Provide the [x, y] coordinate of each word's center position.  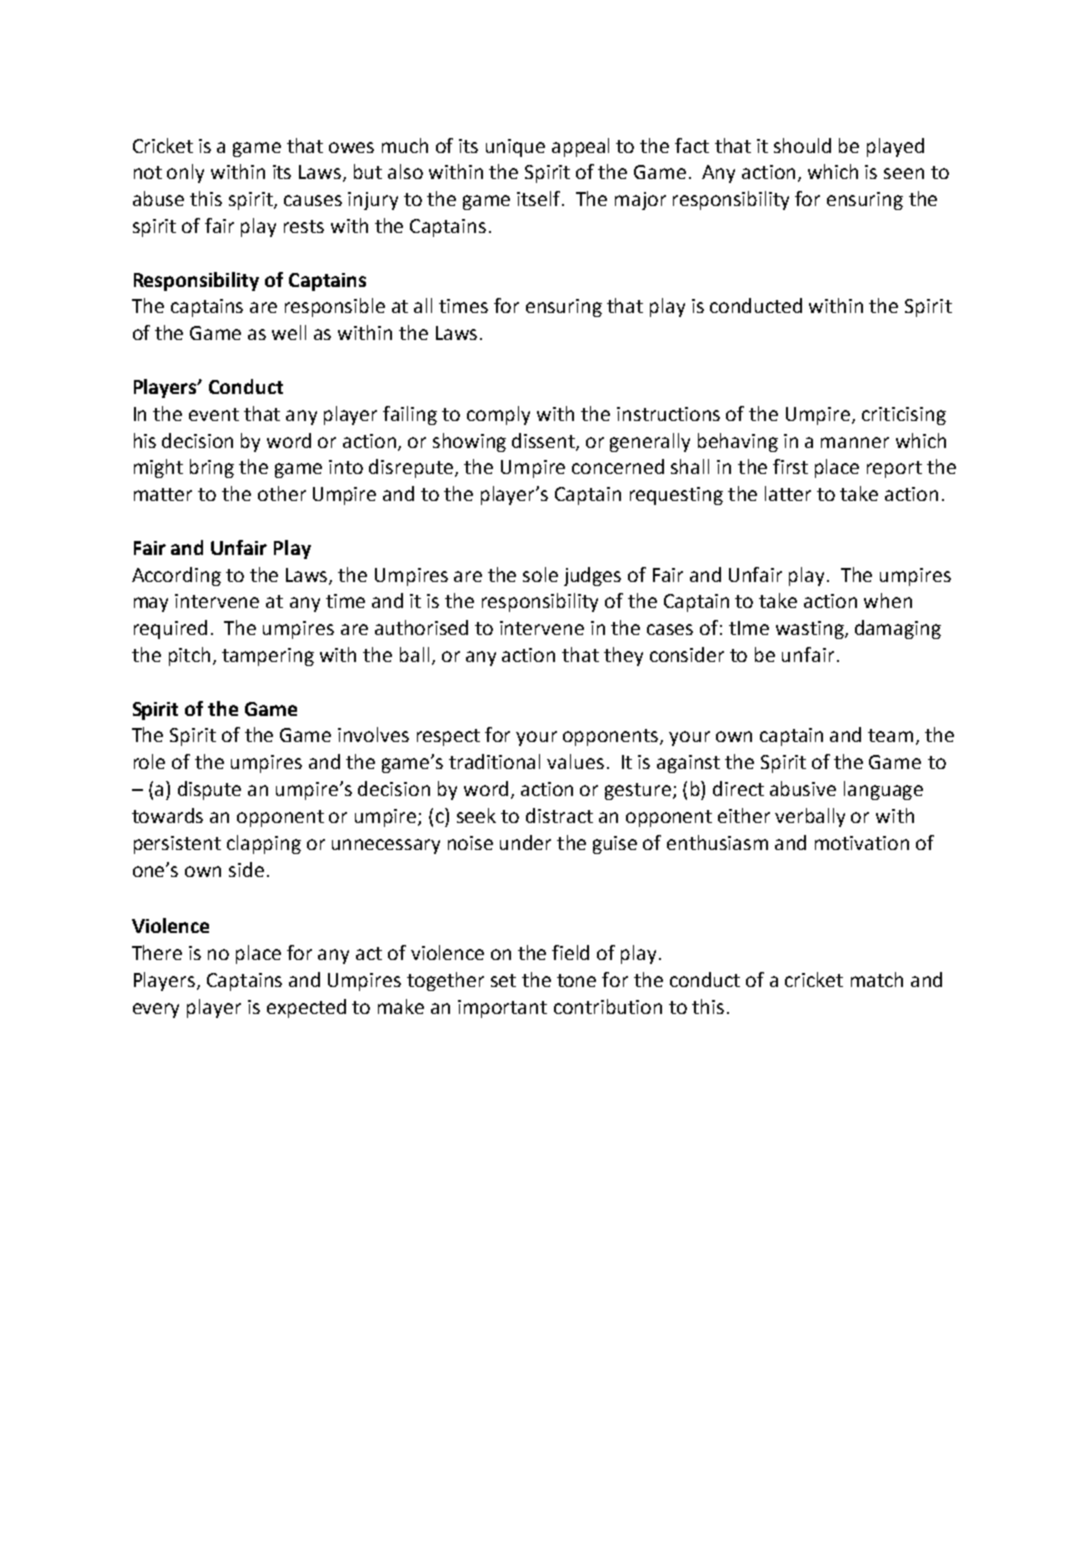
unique [515, 148]
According [176, 576]
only [185, 173]
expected [306, 1008]
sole [540, 574]
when [888, 600]
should [802, 145]
